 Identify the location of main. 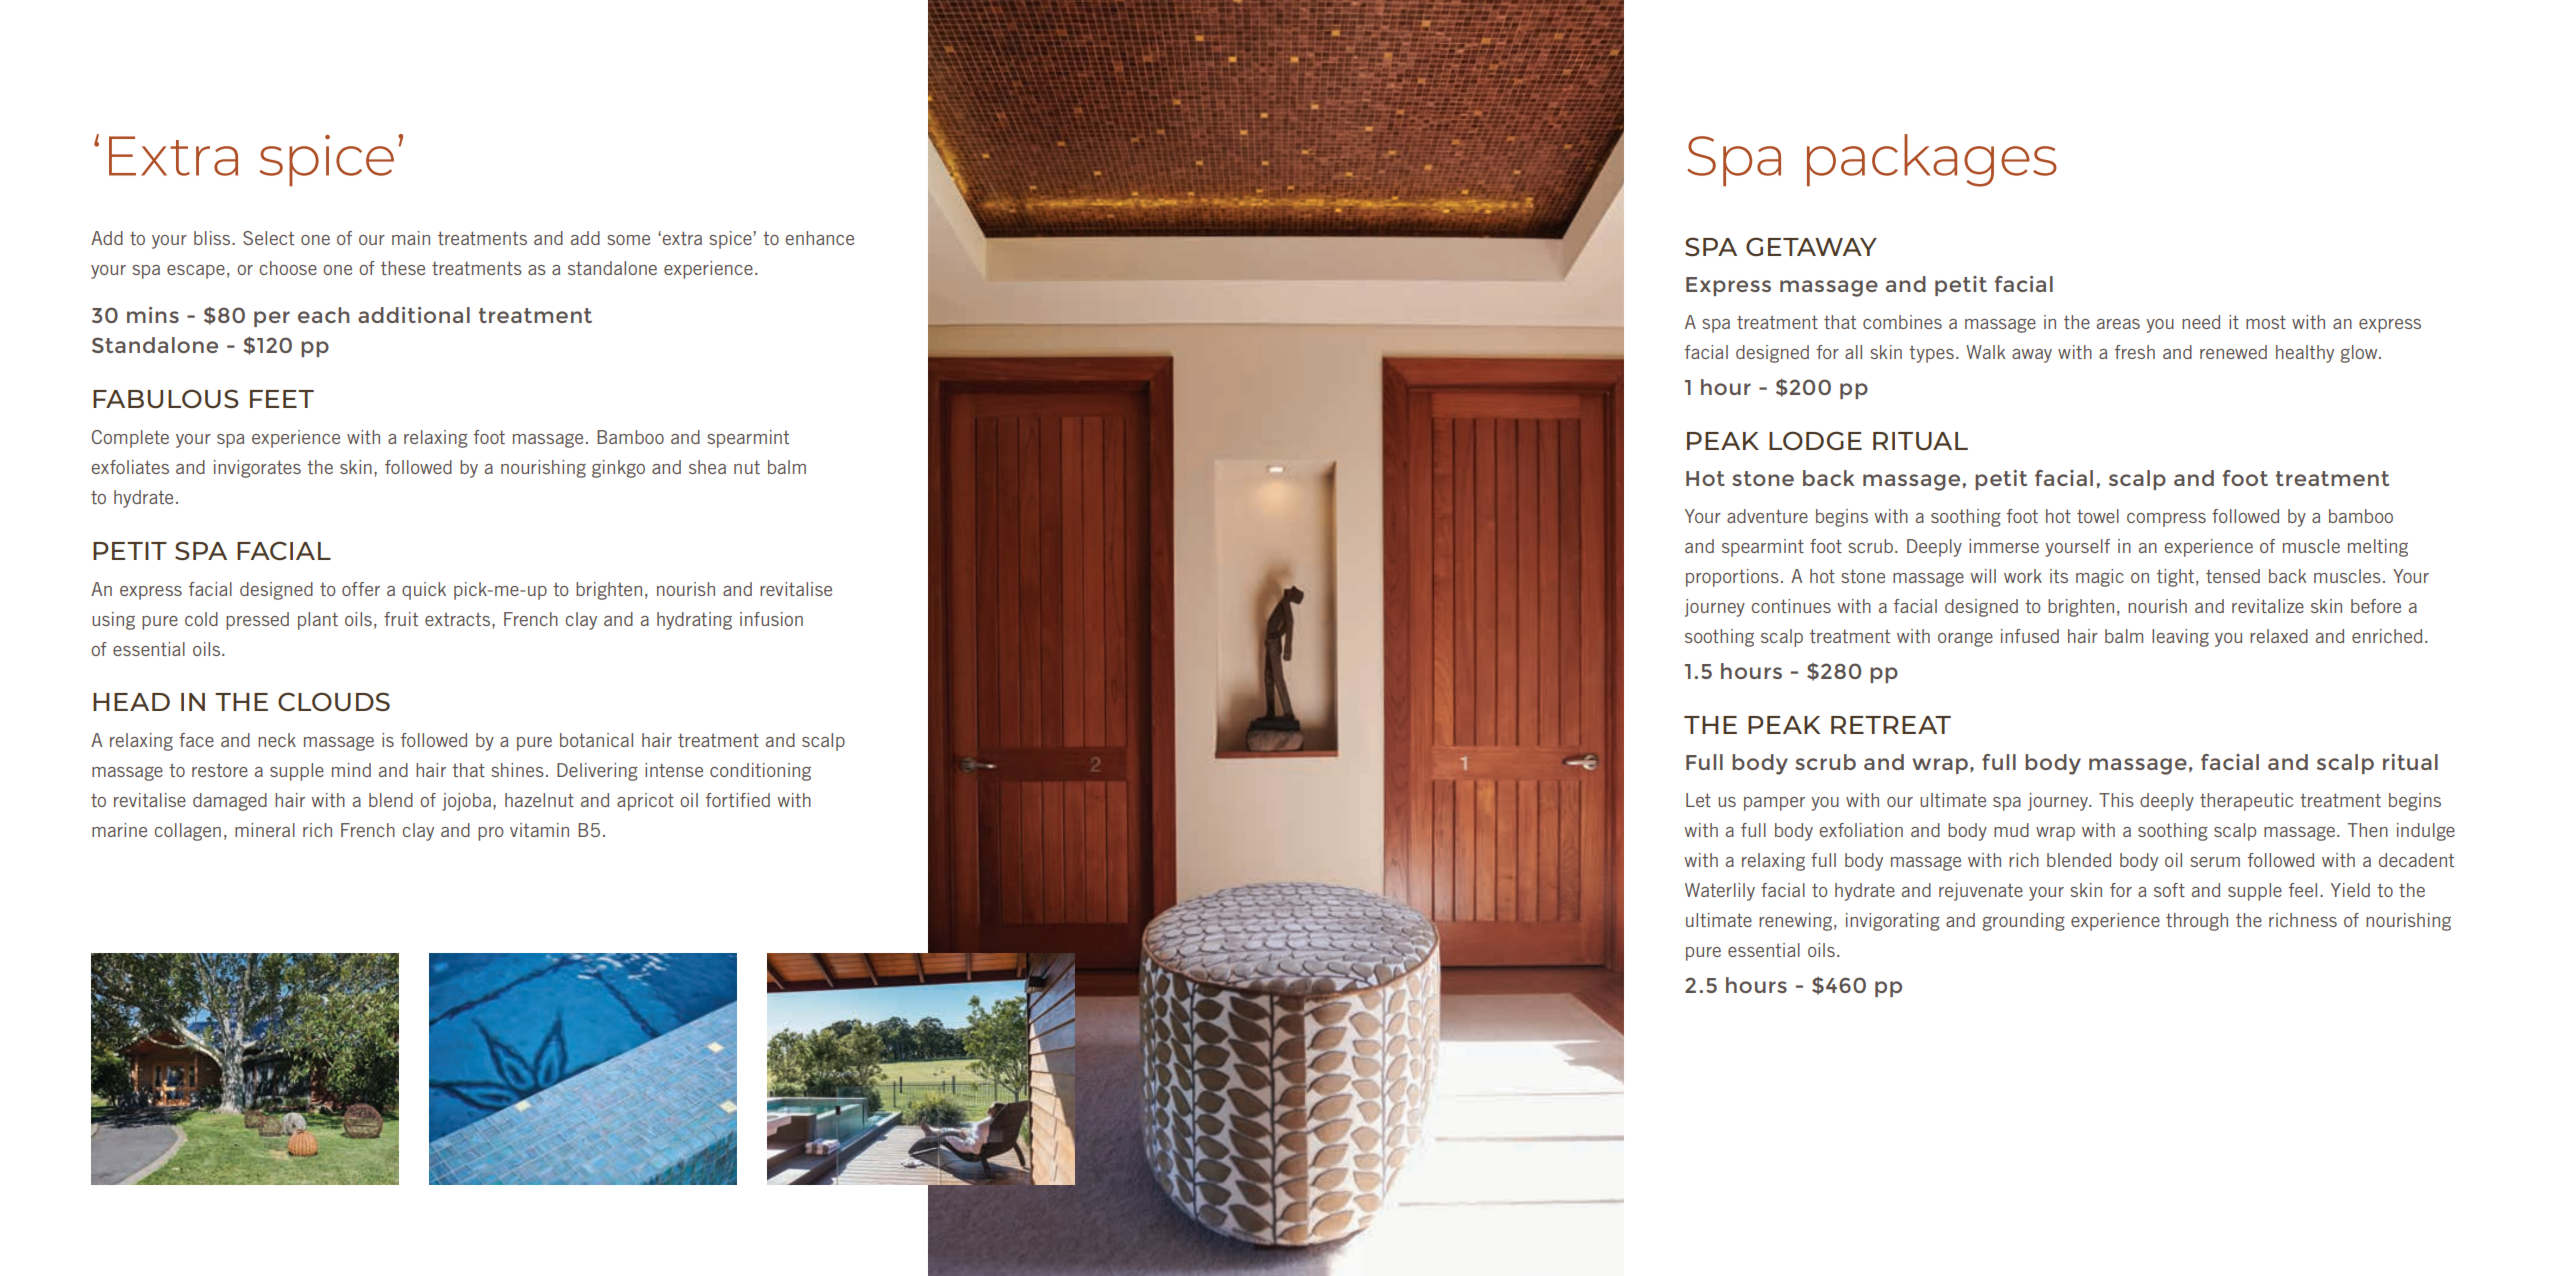
(411, 238).
